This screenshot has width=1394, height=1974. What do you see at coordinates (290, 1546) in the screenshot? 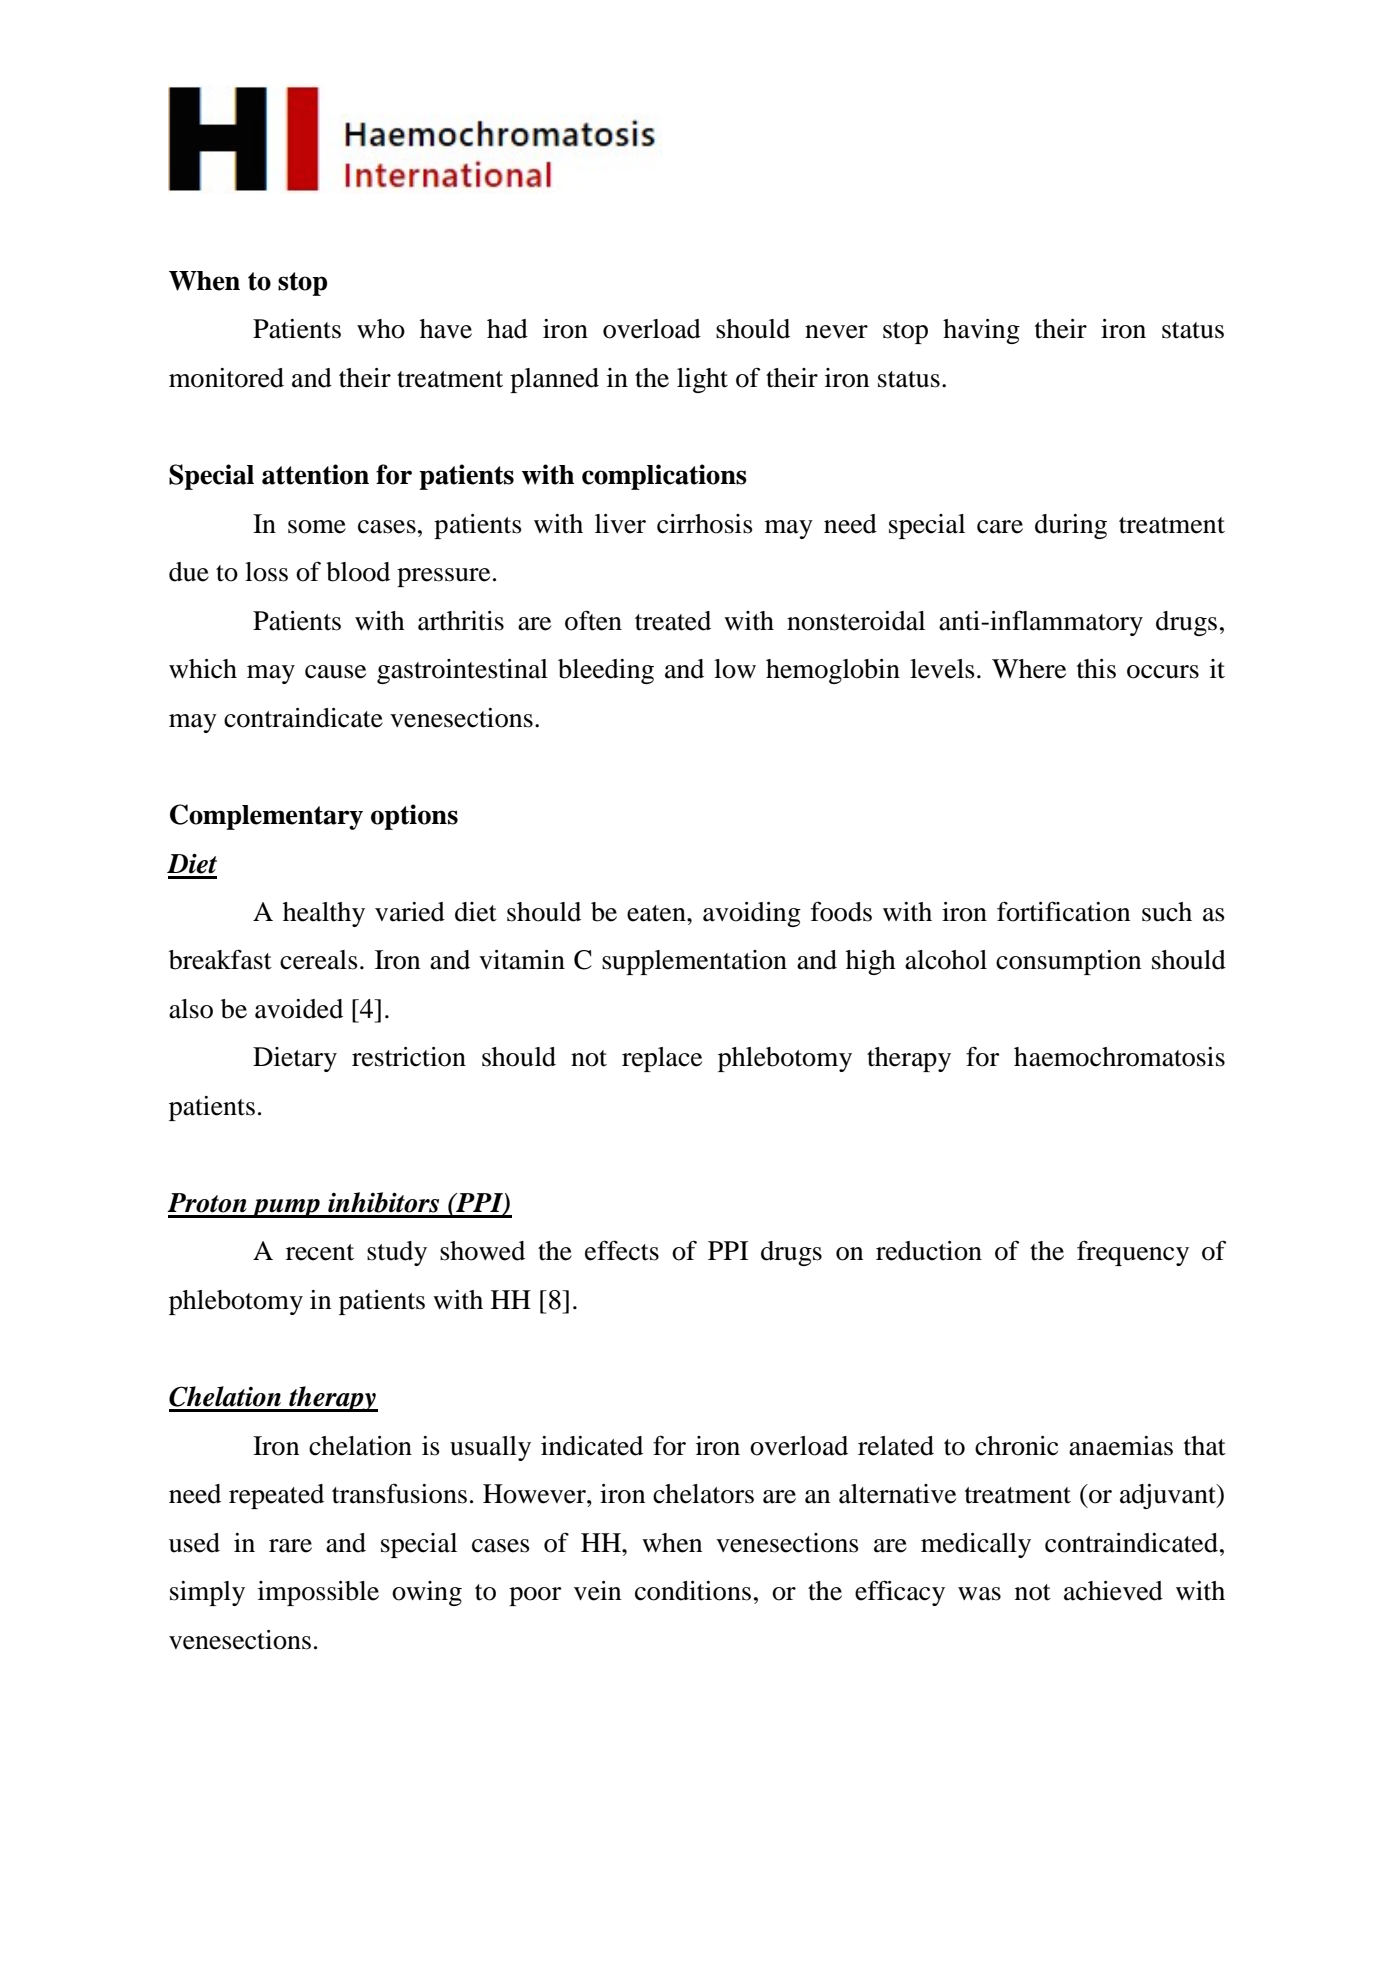
I see `rare` at bounding box center [290, 1546].
